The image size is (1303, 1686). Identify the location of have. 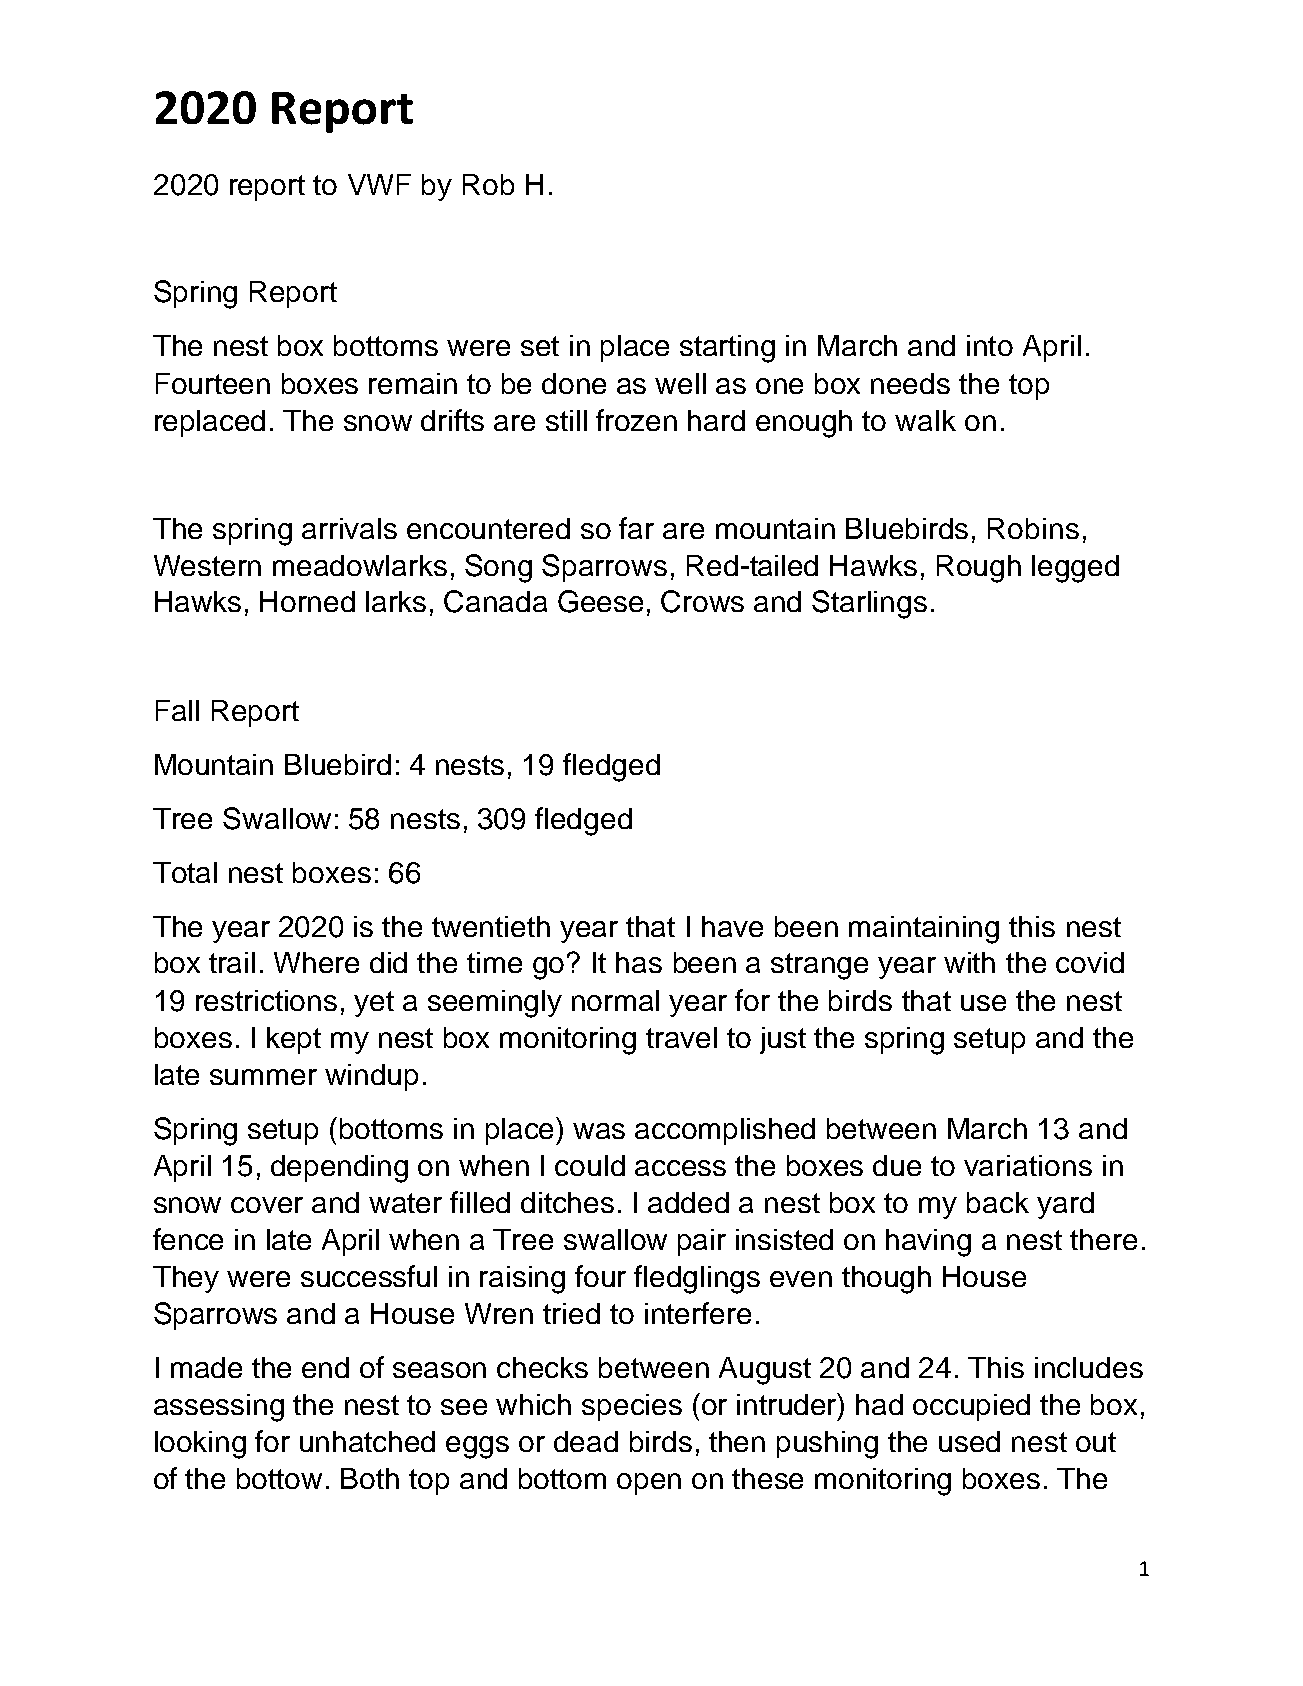
(732, 926).
